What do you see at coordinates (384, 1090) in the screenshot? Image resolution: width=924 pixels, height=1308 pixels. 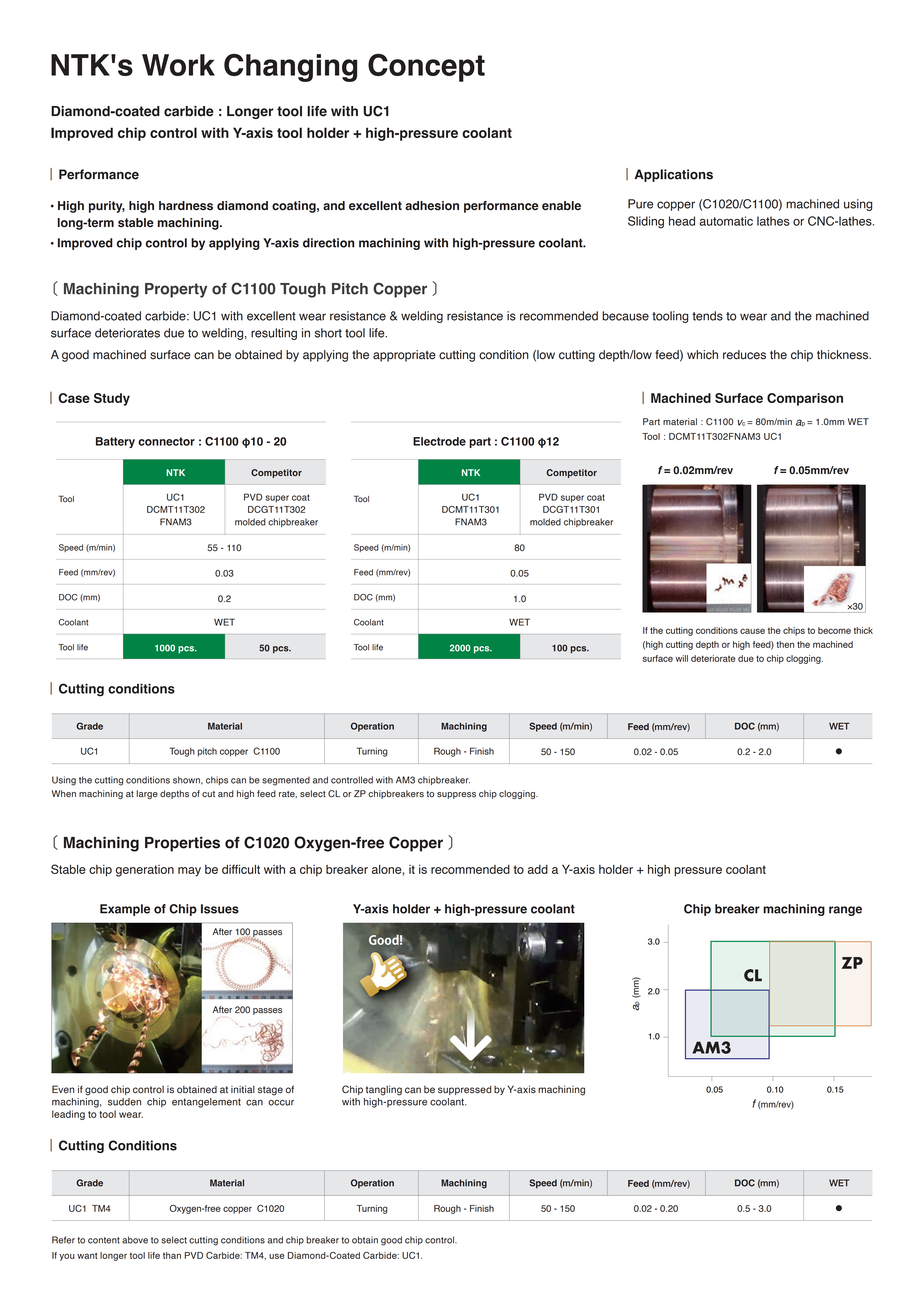 I see `tangling` at bounding box center [384, 1090].
